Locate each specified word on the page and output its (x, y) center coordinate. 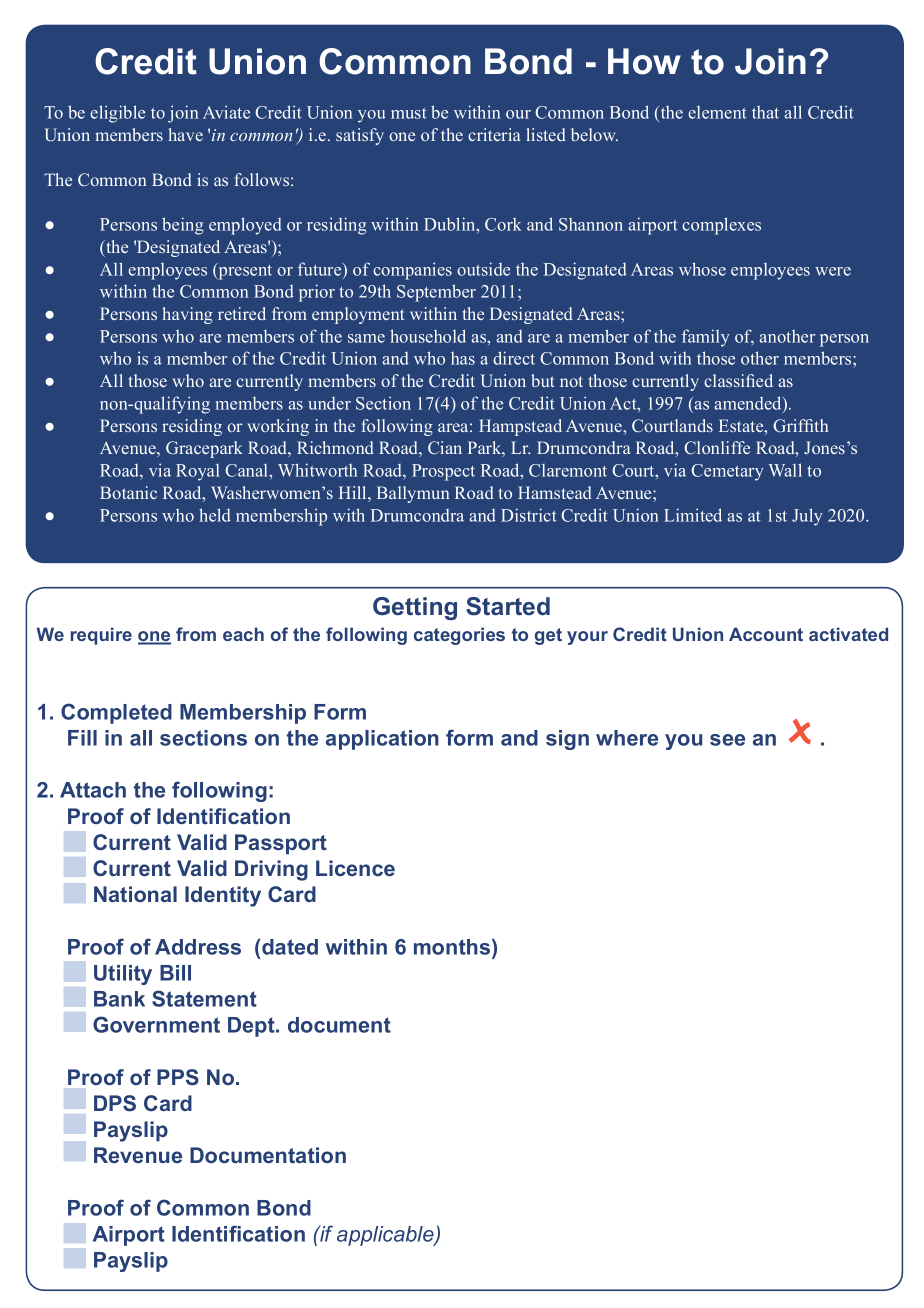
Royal (198, 472)
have (185, 134)
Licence (355, 868)
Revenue (138, 1155)
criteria (494, 134)
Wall (785, 470)
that (765, 112)
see (727, 740)
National (135, 894)
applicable (386, 1236)
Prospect (443, 472)
